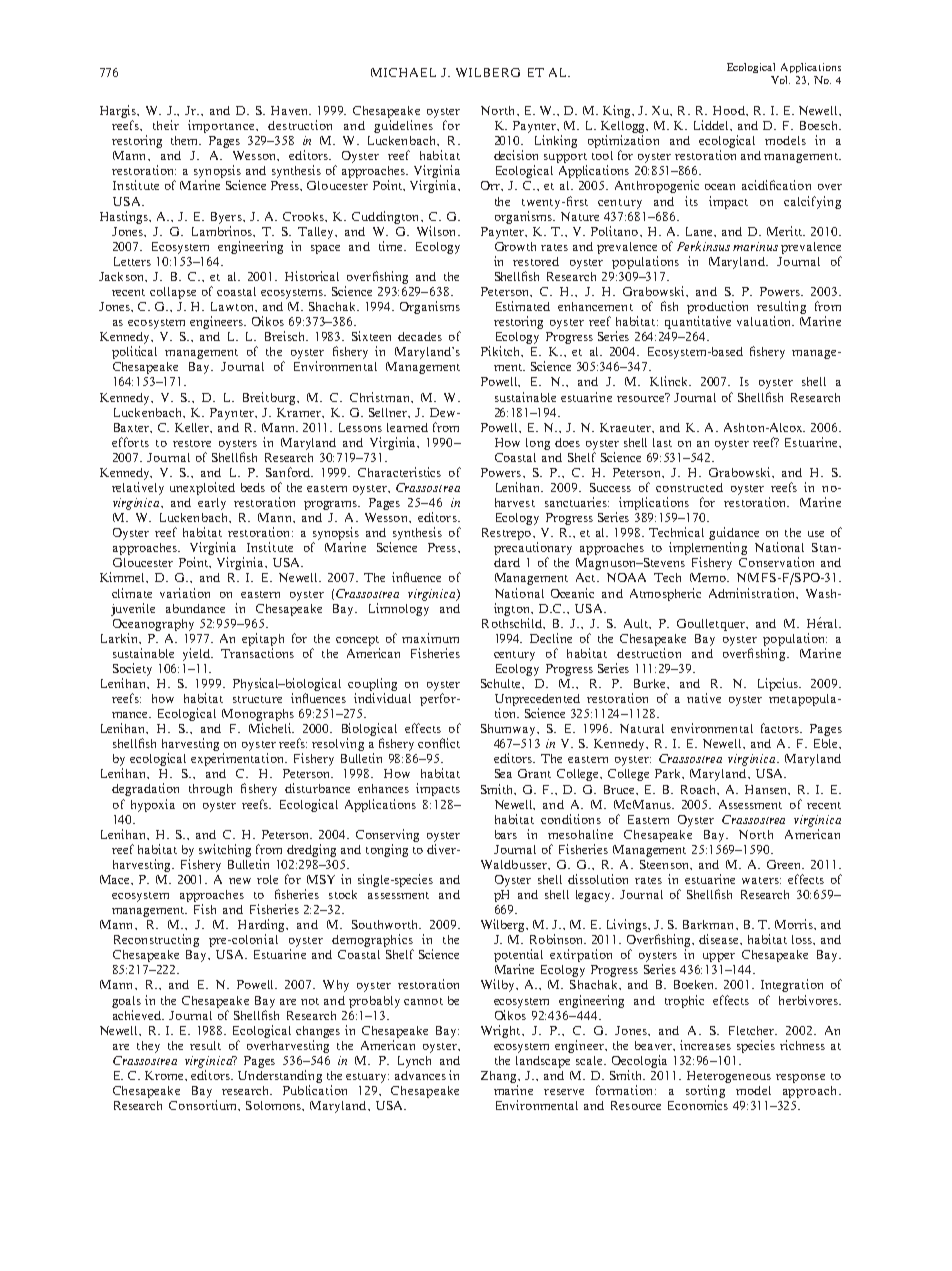  I want to click on Consortium, so click(204, 1105).
